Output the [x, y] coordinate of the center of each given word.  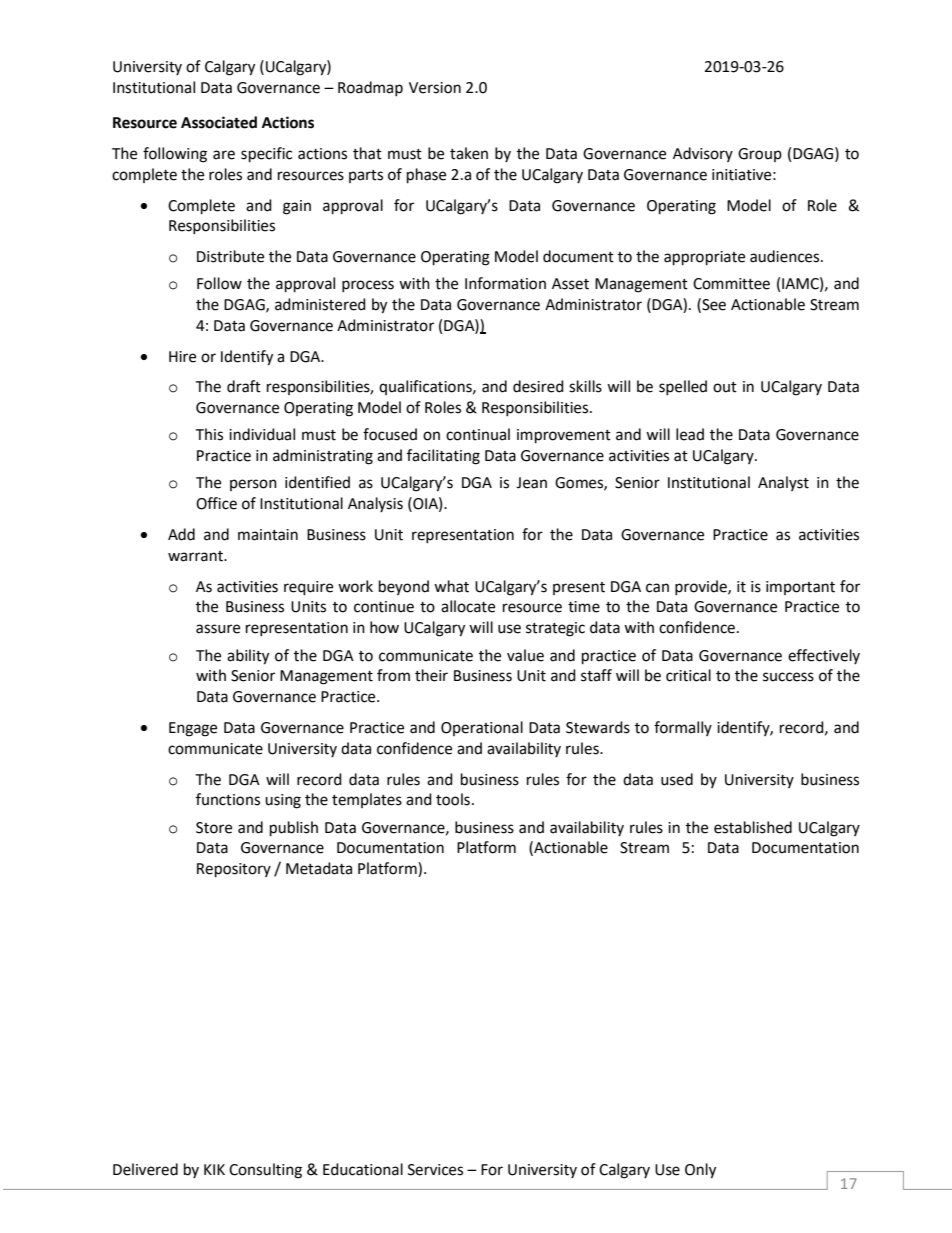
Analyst [783, 483]
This [209, 434]
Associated [219, 122]
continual [478, 434]
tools [453, 799]
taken [469, 153]
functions [228, 799]
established [753, 827]
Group [760, 155]
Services [435, 1170]
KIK [214, 1169]
